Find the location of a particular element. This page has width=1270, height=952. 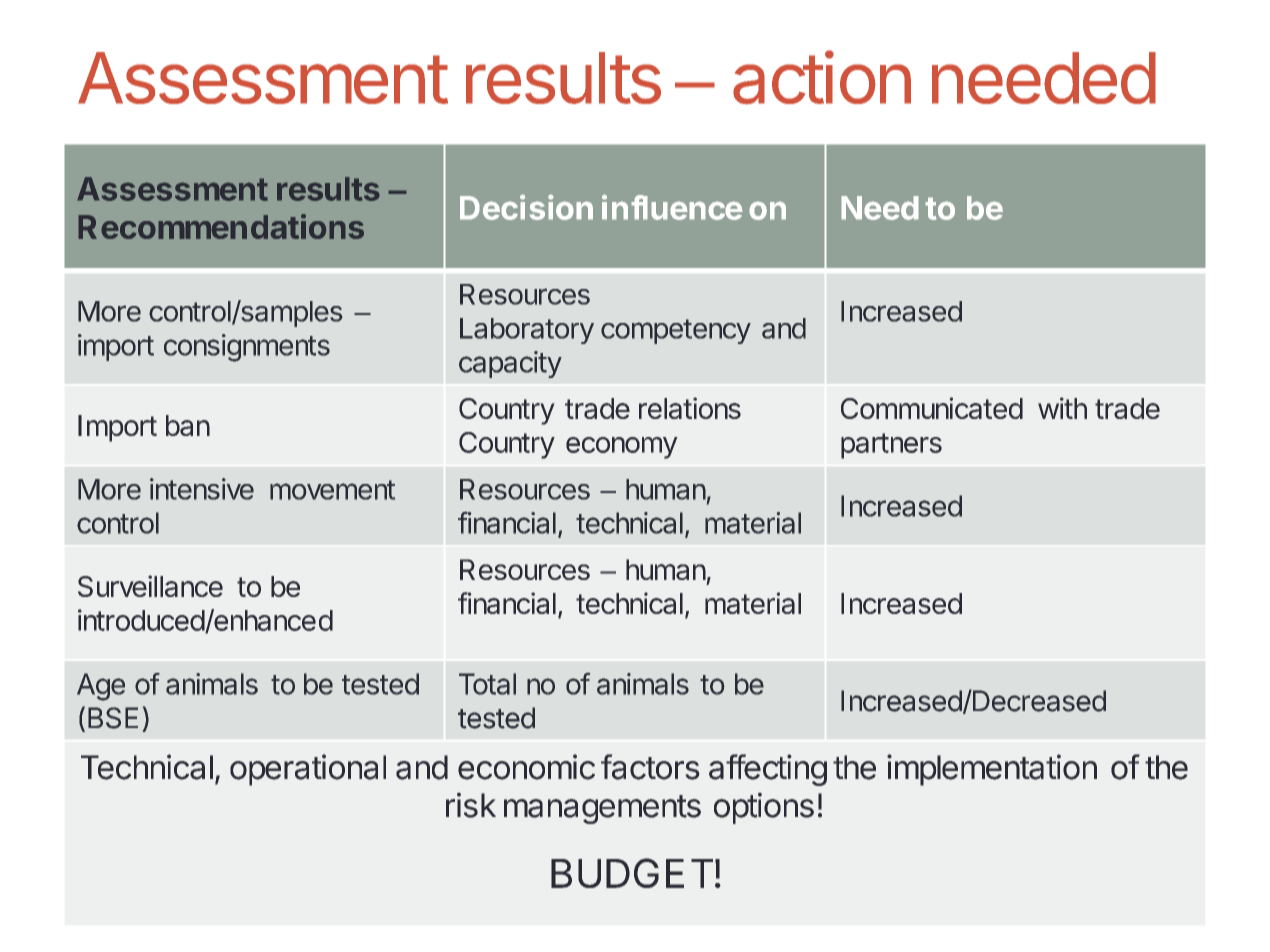

action is located at coordinates (822, 77).
